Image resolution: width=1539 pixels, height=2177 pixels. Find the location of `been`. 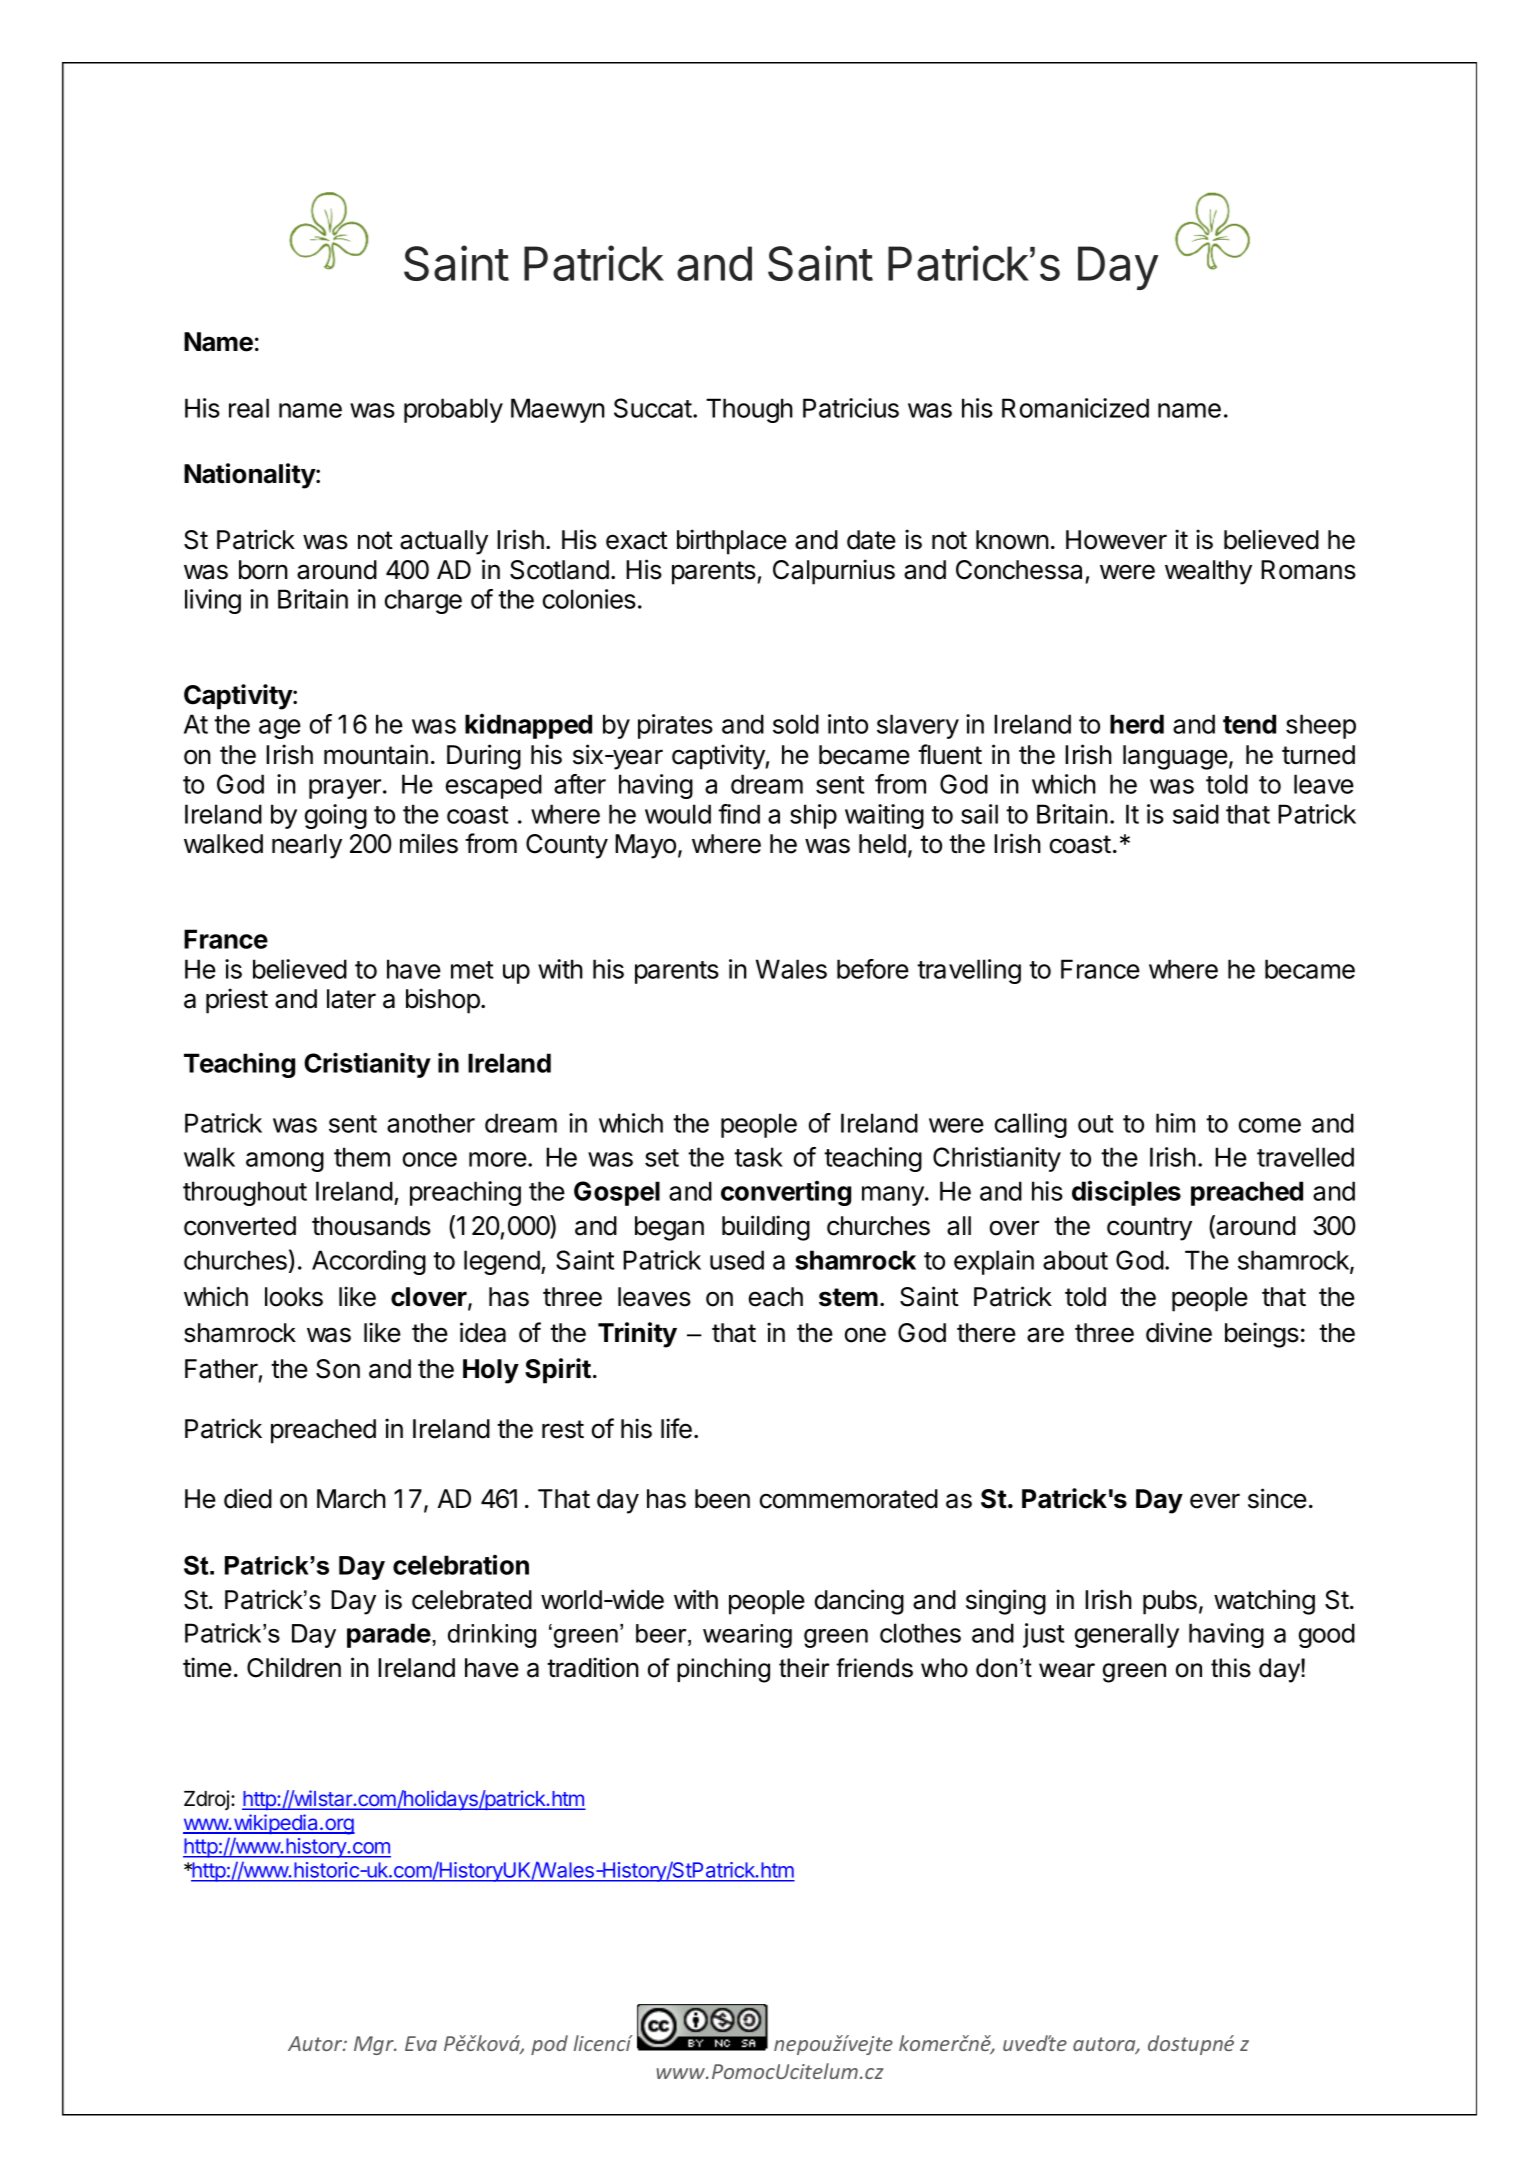

been is located at coordinates (722, 1499).
